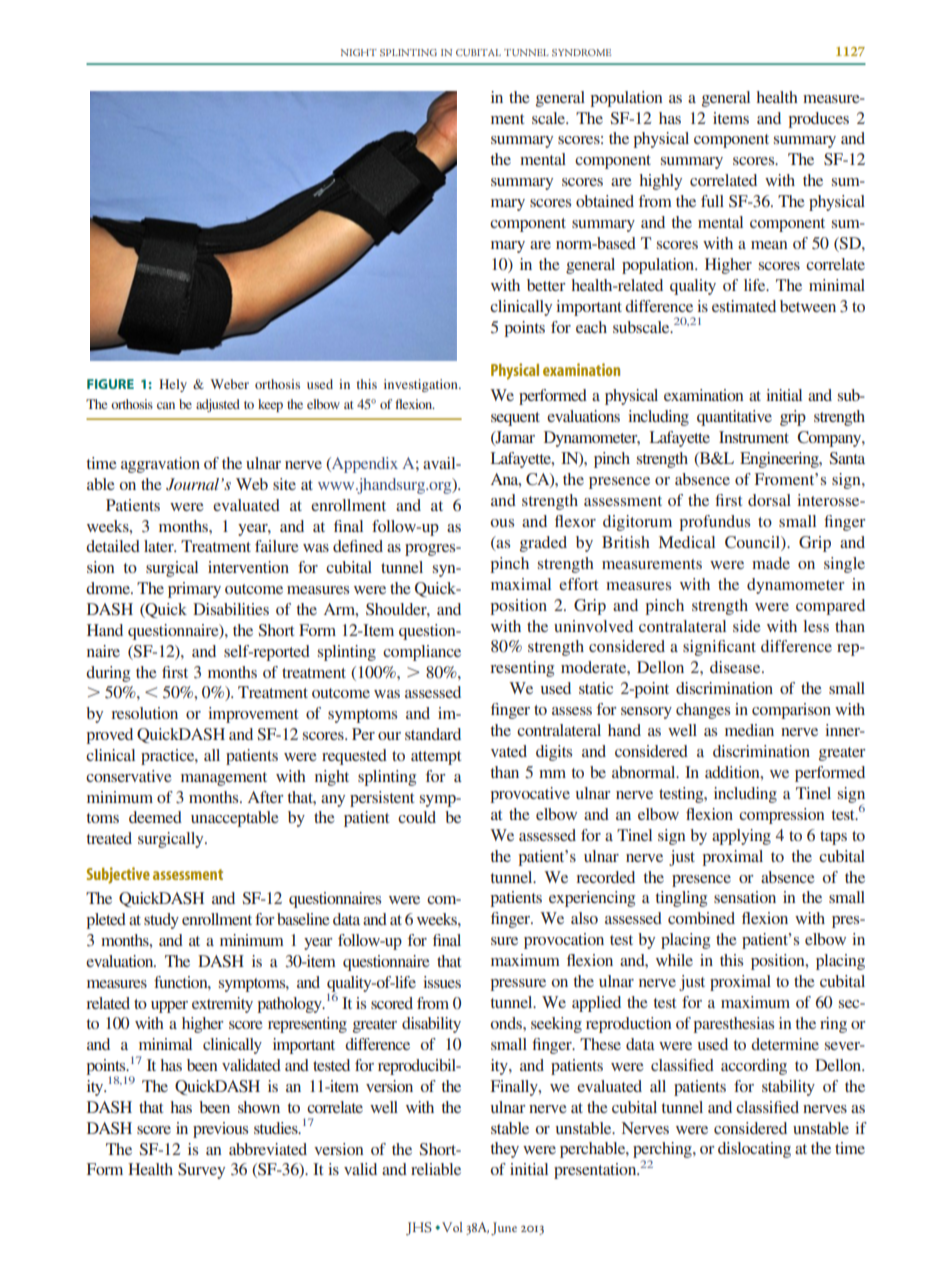 The width and height of the screenshot is (952, 1270). What do you see at coordinates (229, 384) in the screenshot?
I see `Weber` at bounding box center [229, 384].
